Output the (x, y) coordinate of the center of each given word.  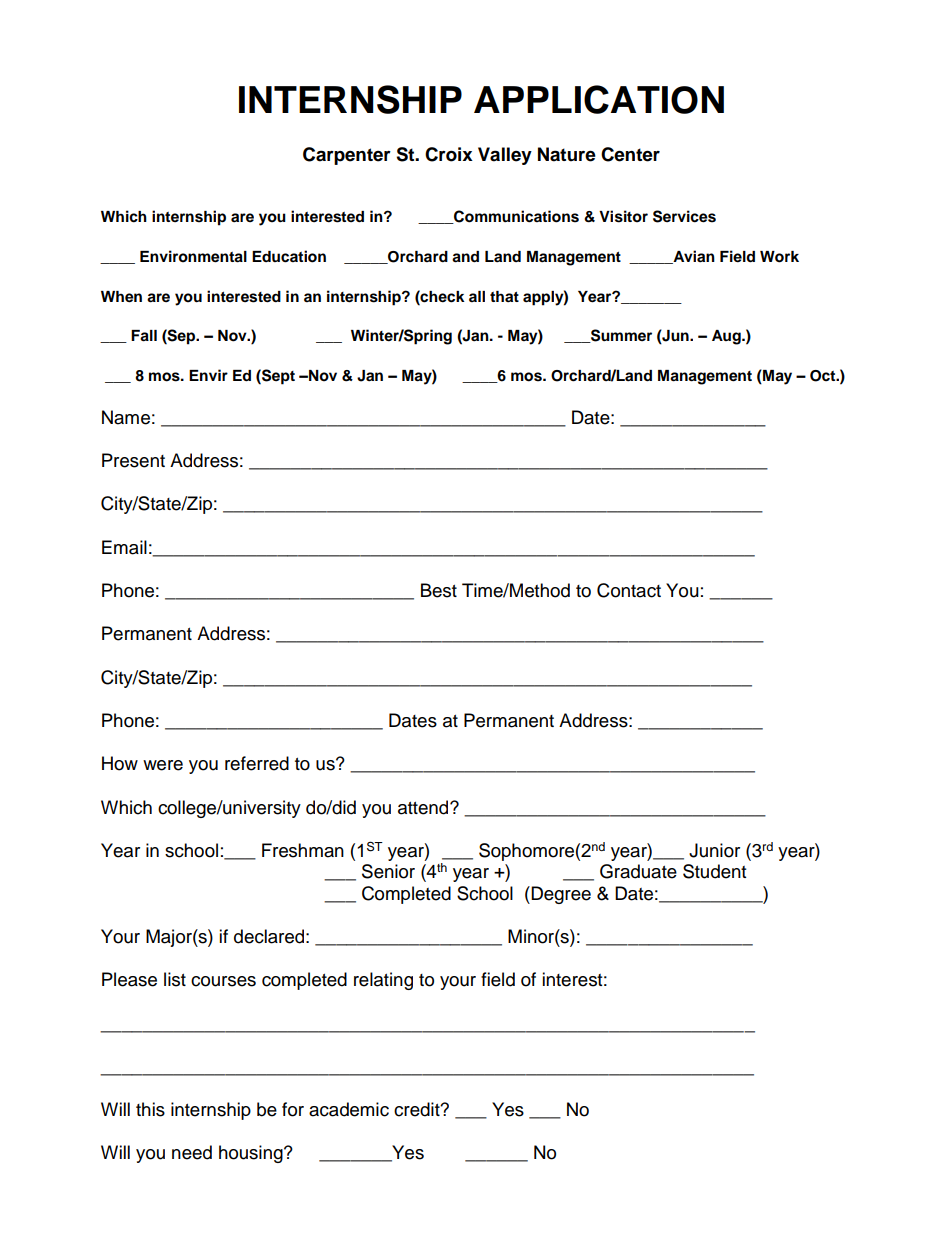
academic (349, 1109)
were (163, 765)
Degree (561, 895)
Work (779, 257)
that (504, 296)
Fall (144, 336)
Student (714, 871)
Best (439, 590)
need (192, 1152)
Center (630, 154)
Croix (449, 154)
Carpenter (347, 156)
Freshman (303, 850)
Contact (629, 590)
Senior (388, 871)
